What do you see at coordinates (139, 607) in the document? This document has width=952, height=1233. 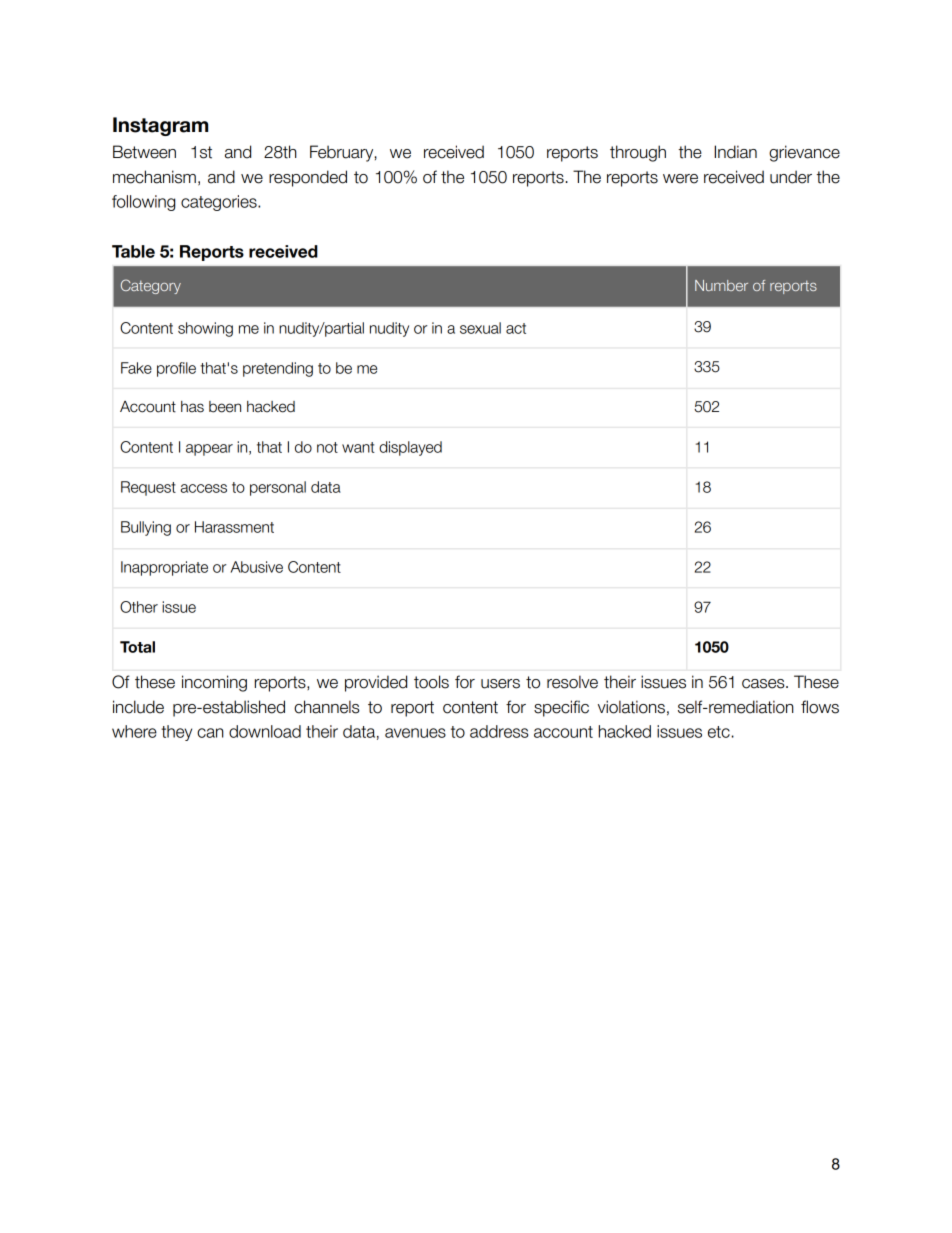 I see `Other` at bounding box center [139, 607].
